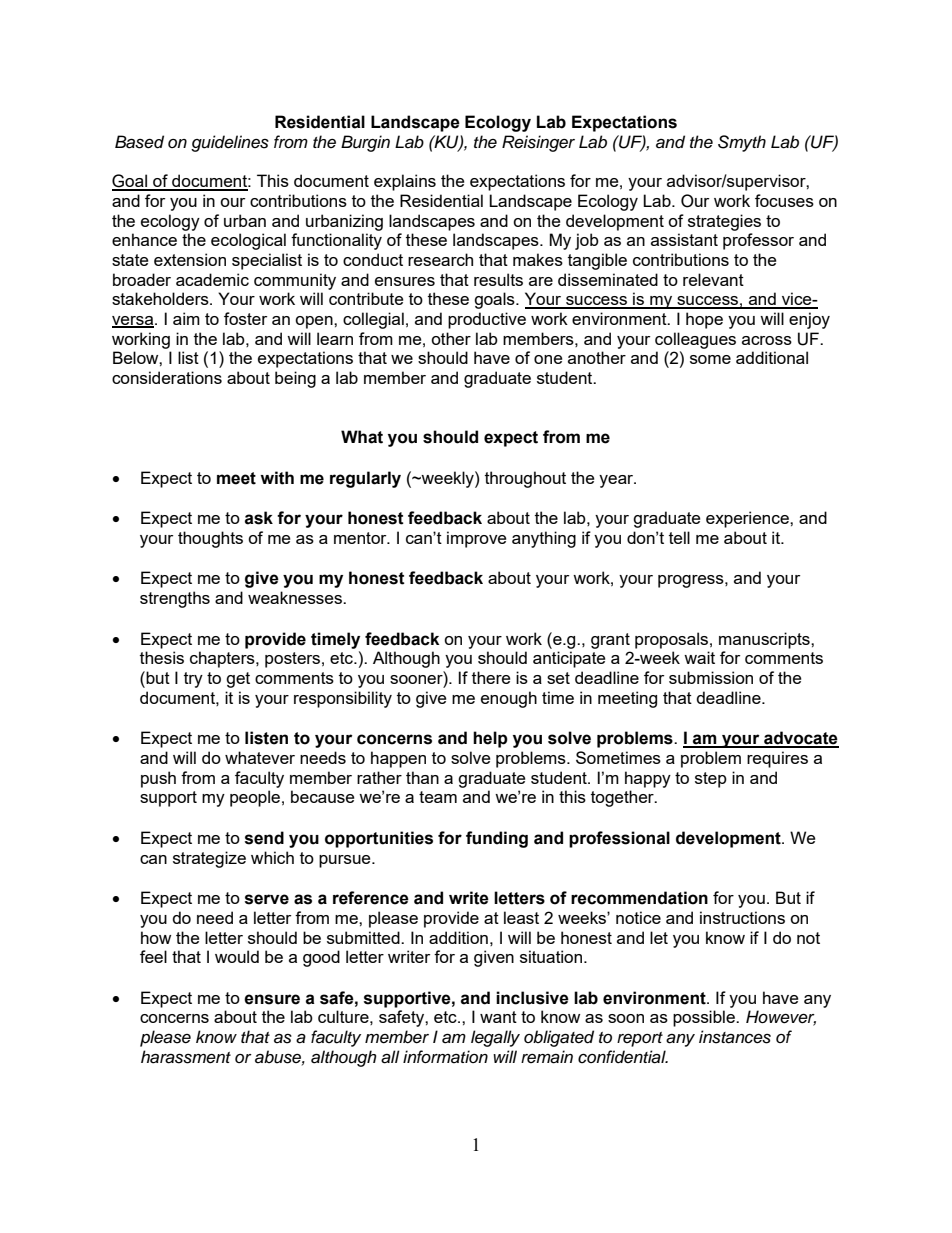 Image resolution: width=952 pixels, height=1233 pixels. Describe the element at coordinates (742, 143) in the screenshot. I see `Smyth` at that location.
